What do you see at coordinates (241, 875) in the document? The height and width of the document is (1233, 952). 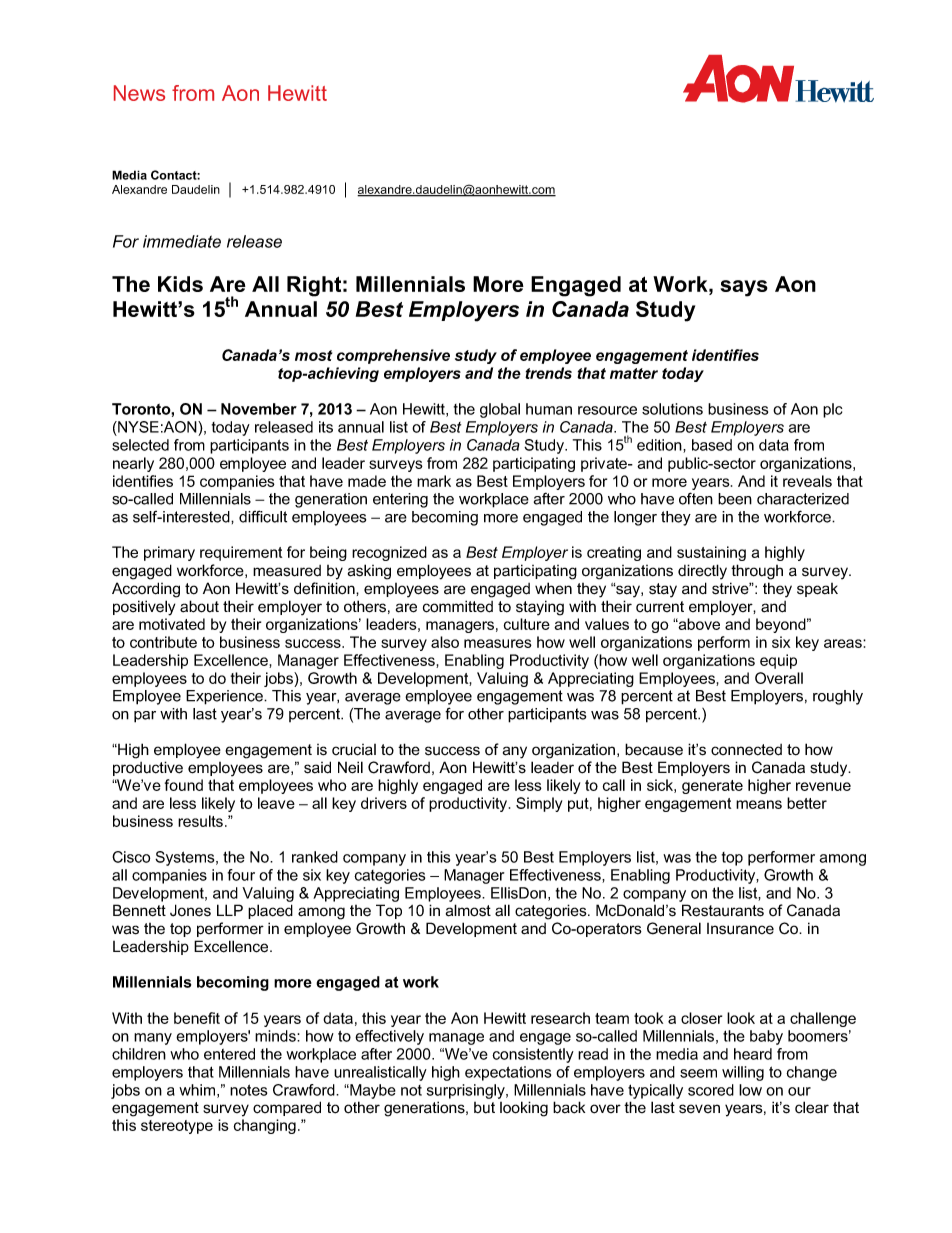 I see `four` at bounding box center [241, 875].
